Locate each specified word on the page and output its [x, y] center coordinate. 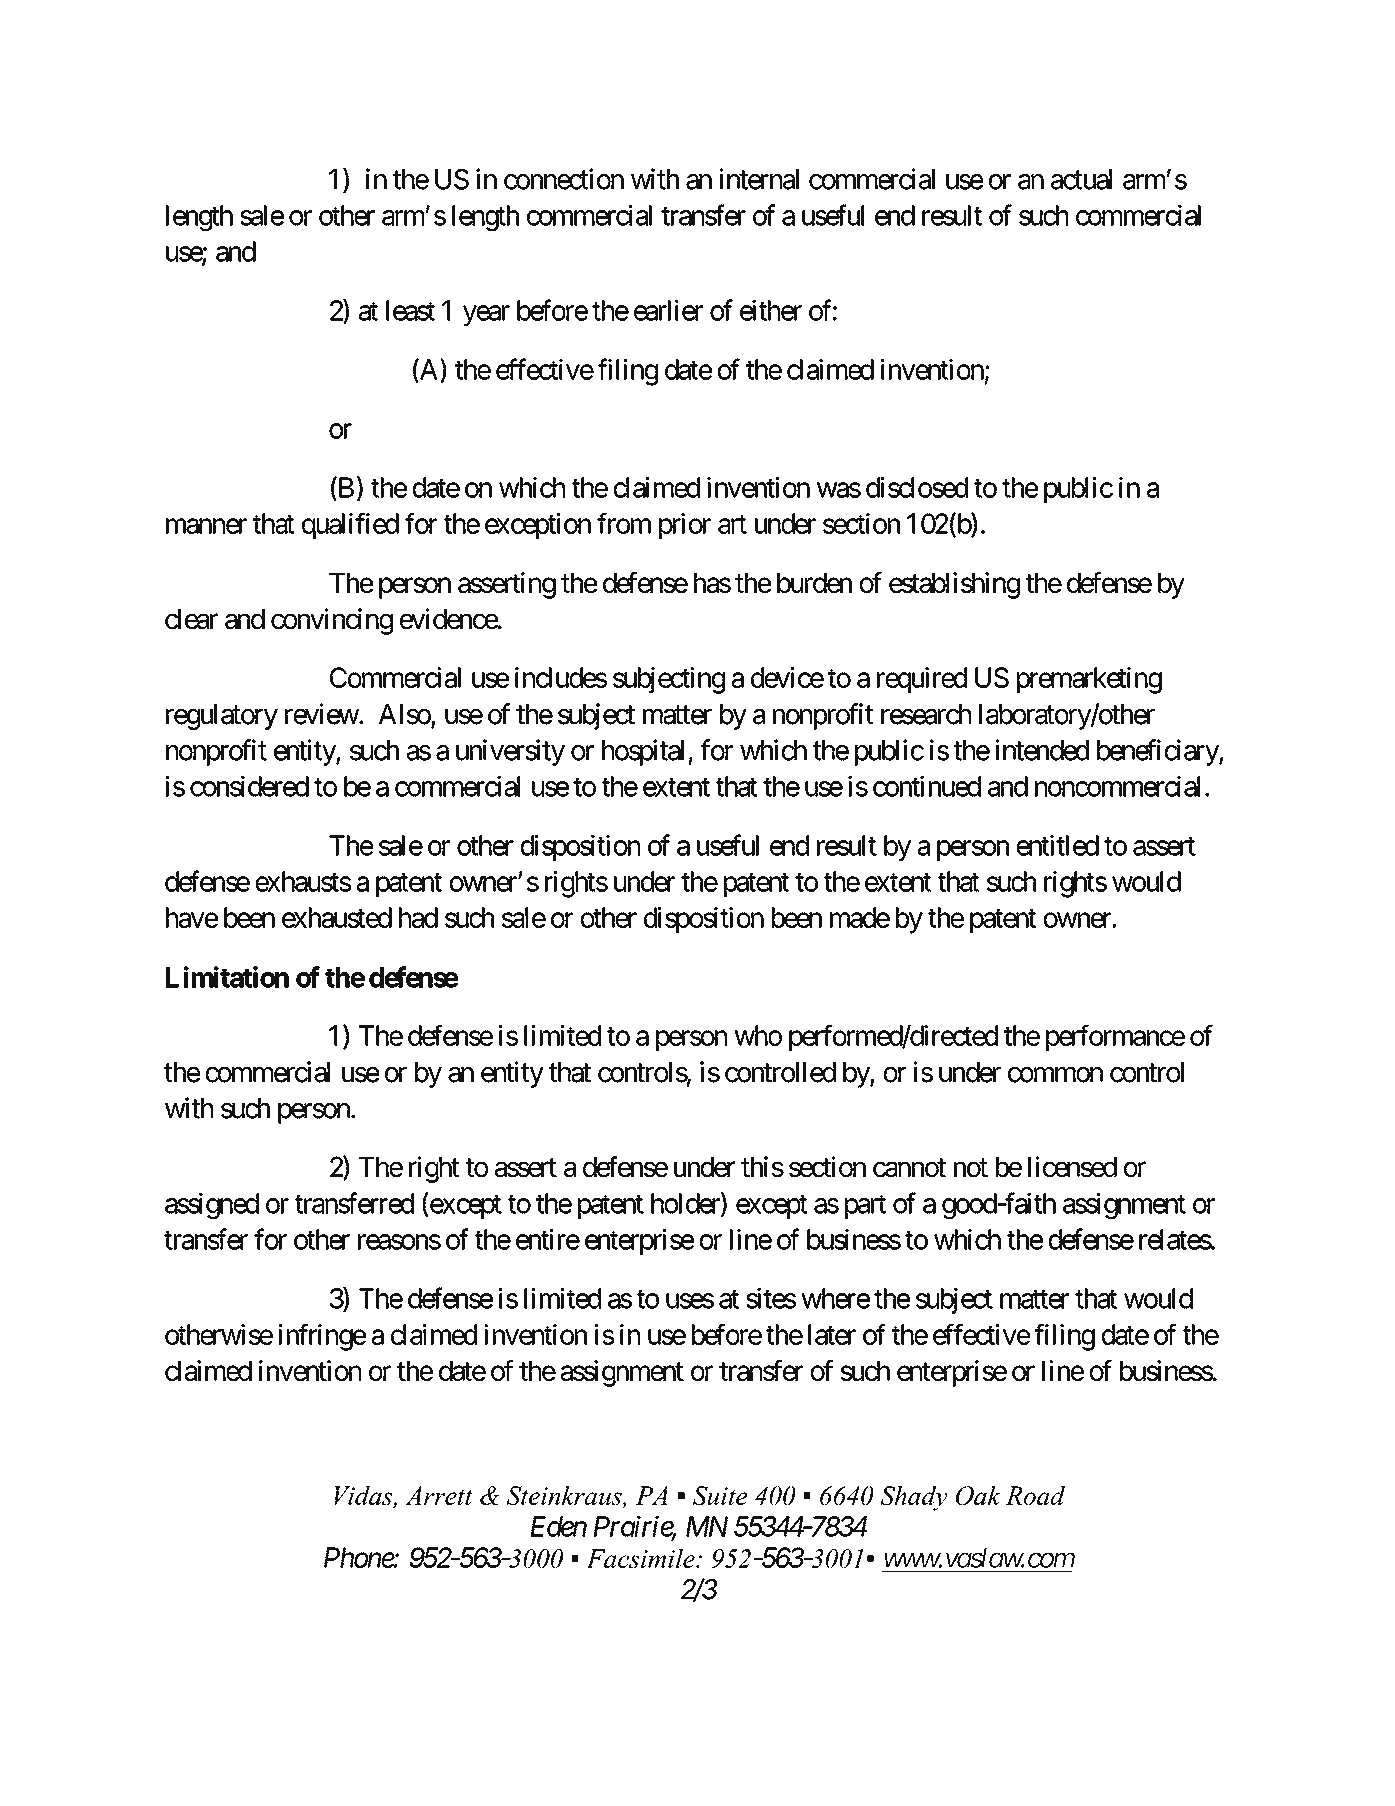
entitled [1058, 845]
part [865, 1207]
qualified [350, 526]
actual [1081, 179]
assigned [212, 1205]
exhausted [337, 917]
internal [759, 179]
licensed [1072, 1166]
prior [685, 526]
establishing [954, 585]
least [410, 310]
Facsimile [641, 1558]
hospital [645, 752]
